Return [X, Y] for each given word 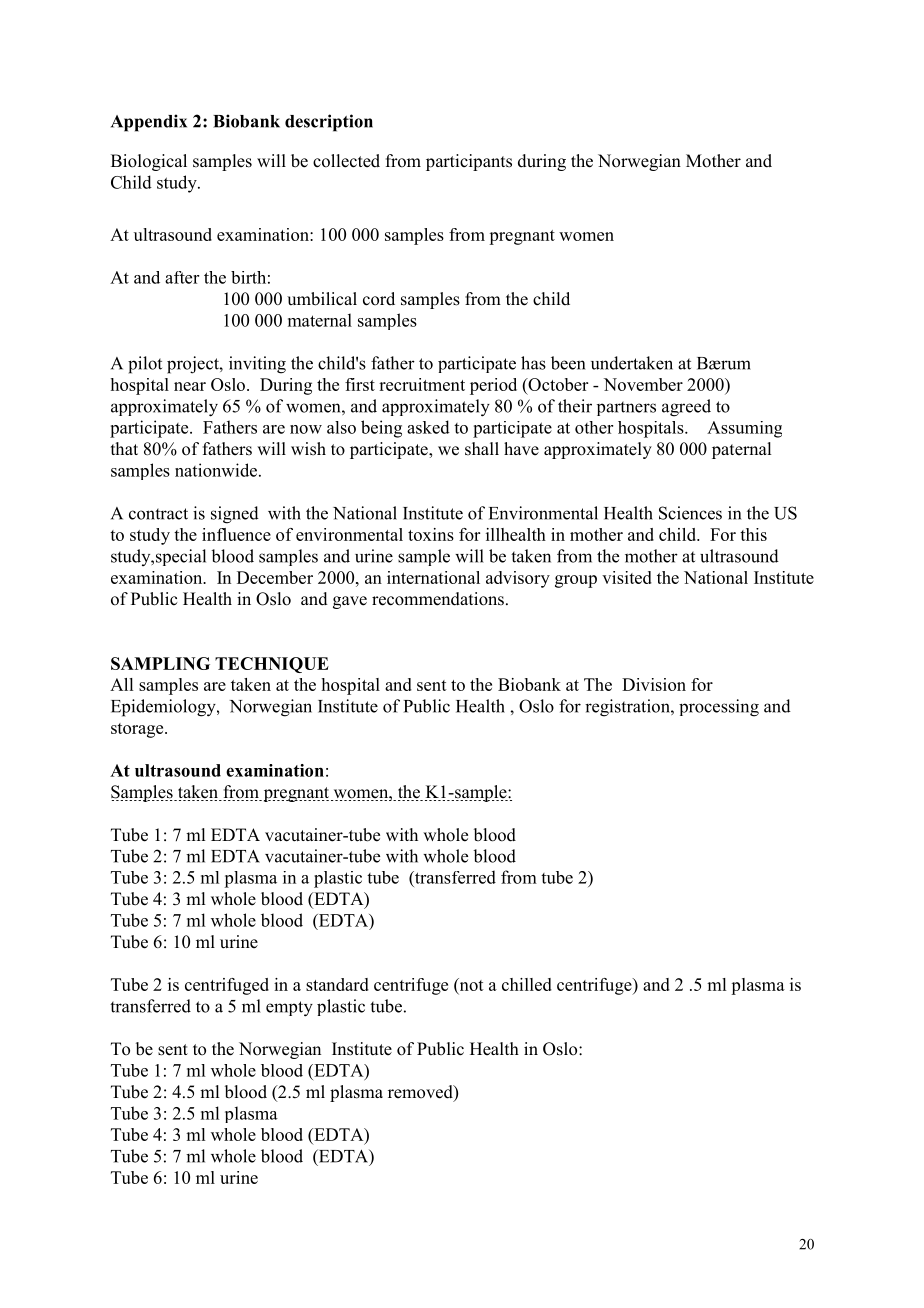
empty [289, 1009]
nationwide [217, 470]
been [568, 363]
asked [428, 427]
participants [469, 162]
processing [719, 708]
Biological [149, 162]
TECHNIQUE [272, 665]
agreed [686, 408]
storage [138, 730]
